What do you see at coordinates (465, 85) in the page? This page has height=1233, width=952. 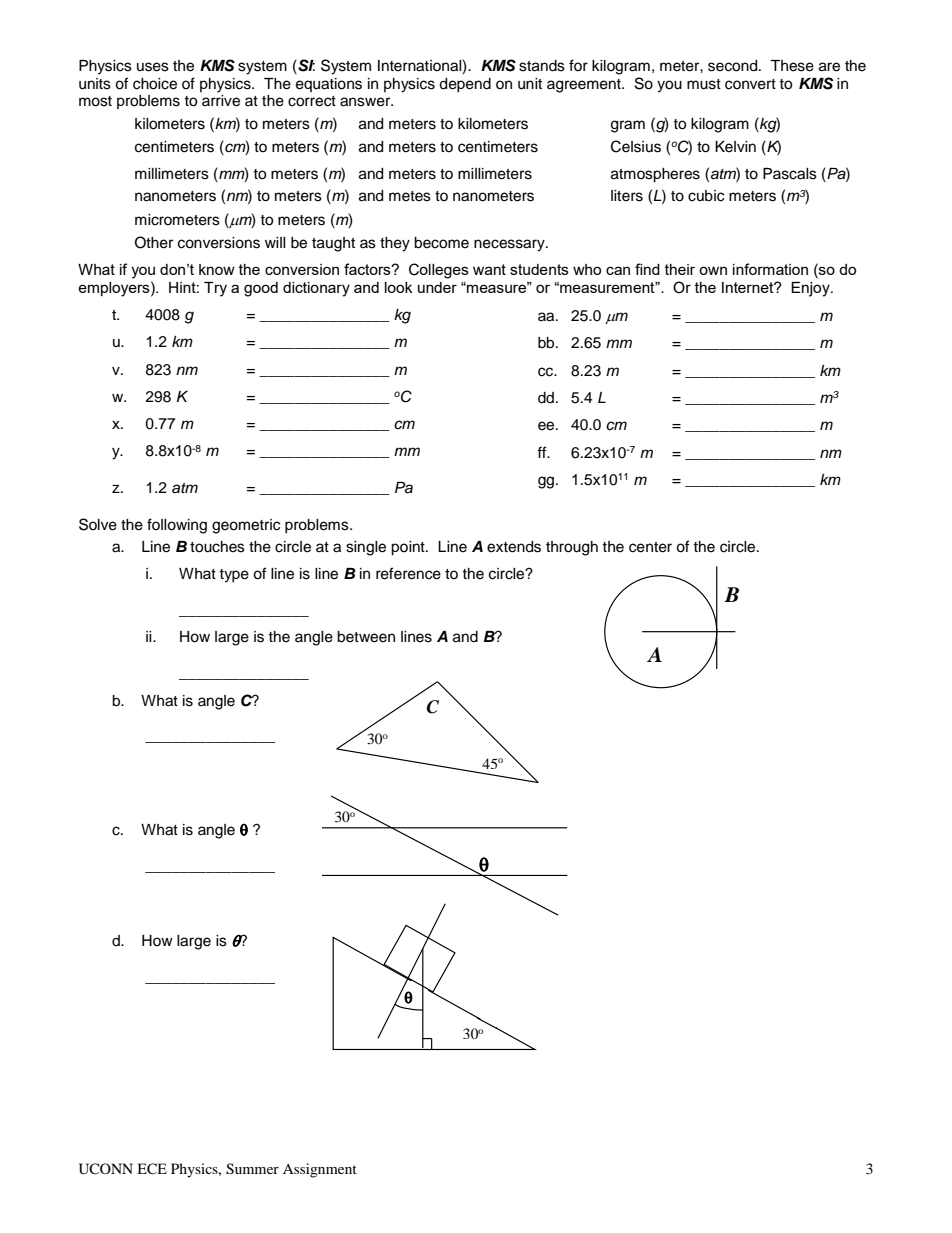 I see `depend` at bounding box center [465, 85].
